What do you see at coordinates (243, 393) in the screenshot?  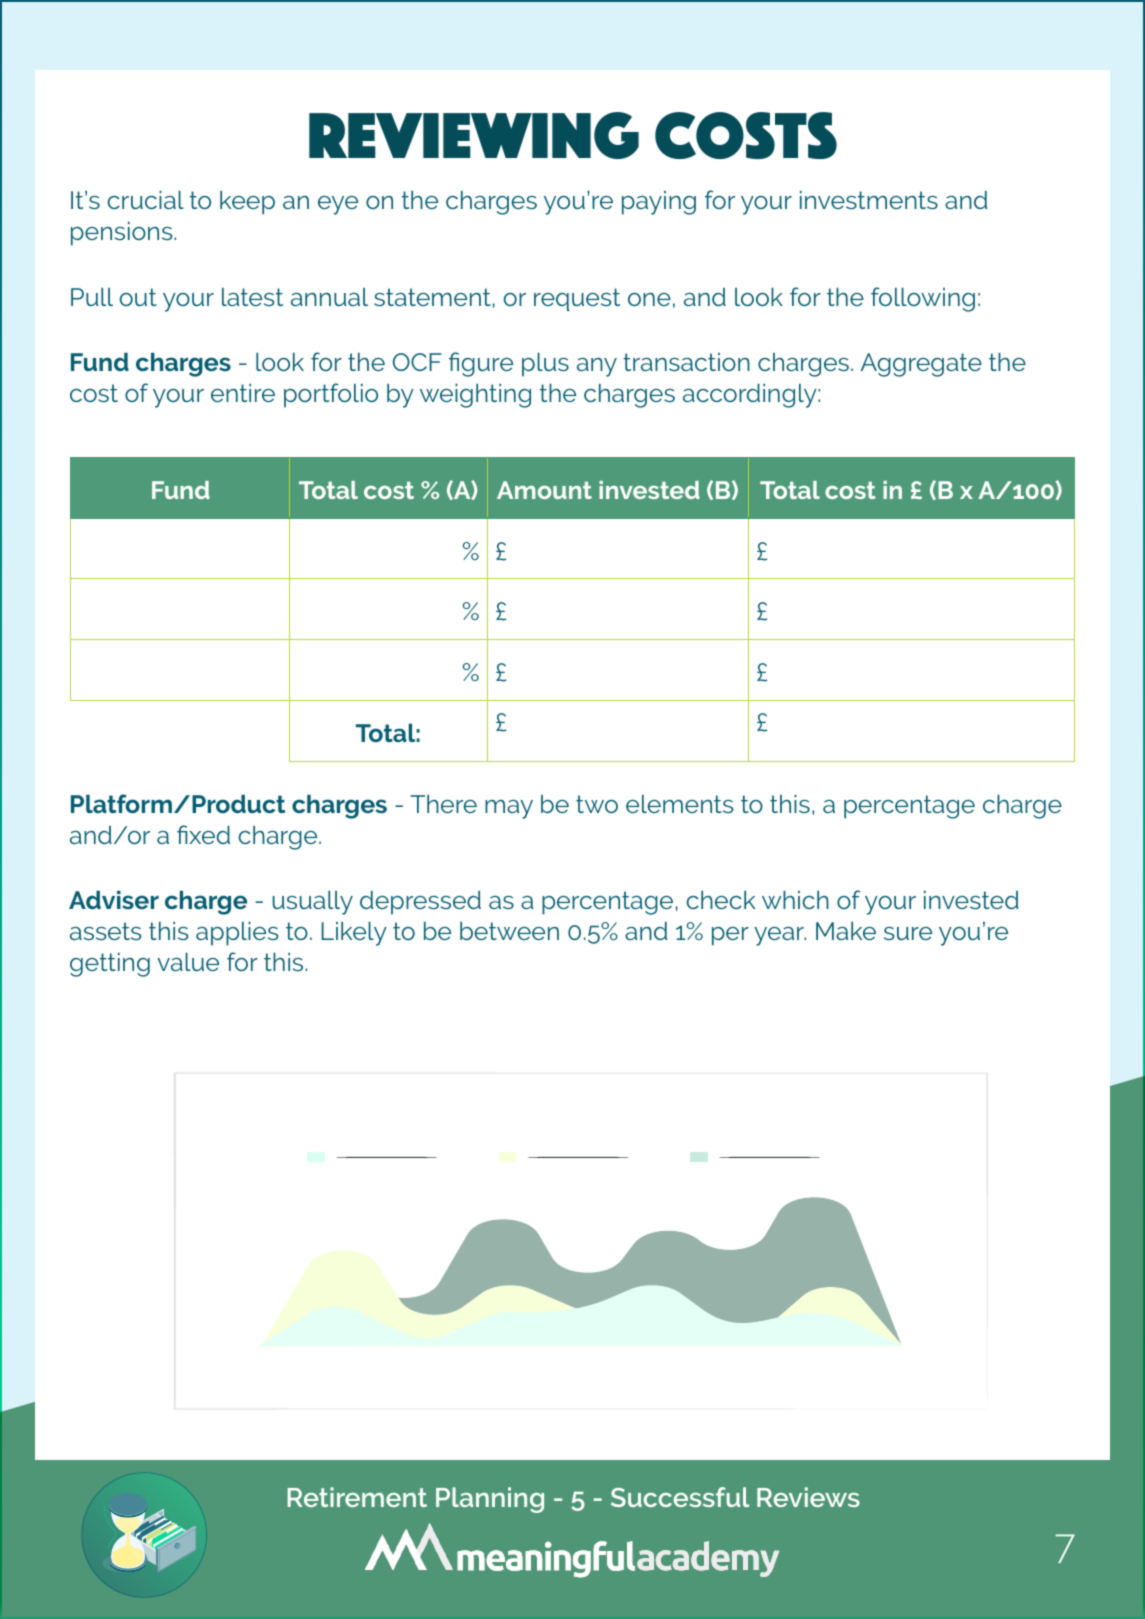 I see `entire` at bounding box center [243, 393].
